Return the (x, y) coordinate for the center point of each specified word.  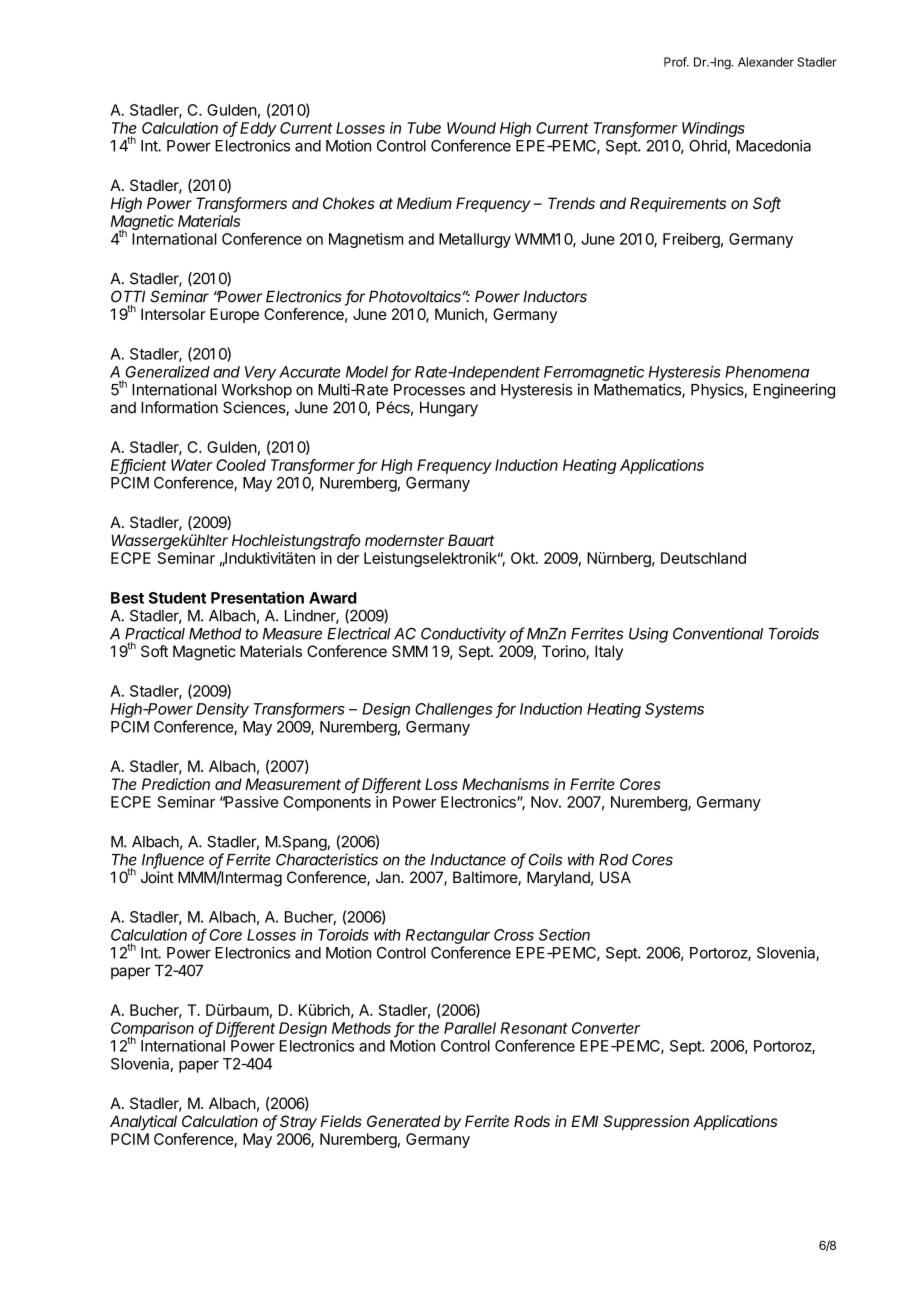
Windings (713, 129)
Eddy (258, 129)
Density (222, 710)
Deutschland (703, 558)
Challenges (454, 710)
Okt (524, 558)
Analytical (143, 1122)
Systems (674, 710)
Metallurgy (475, 240)
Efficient (139, 466)
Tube (424, 128)
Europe (234, 315)
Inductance (468, 860)
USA (615, 877)
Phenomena (767, 372)
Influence (173, 860)
